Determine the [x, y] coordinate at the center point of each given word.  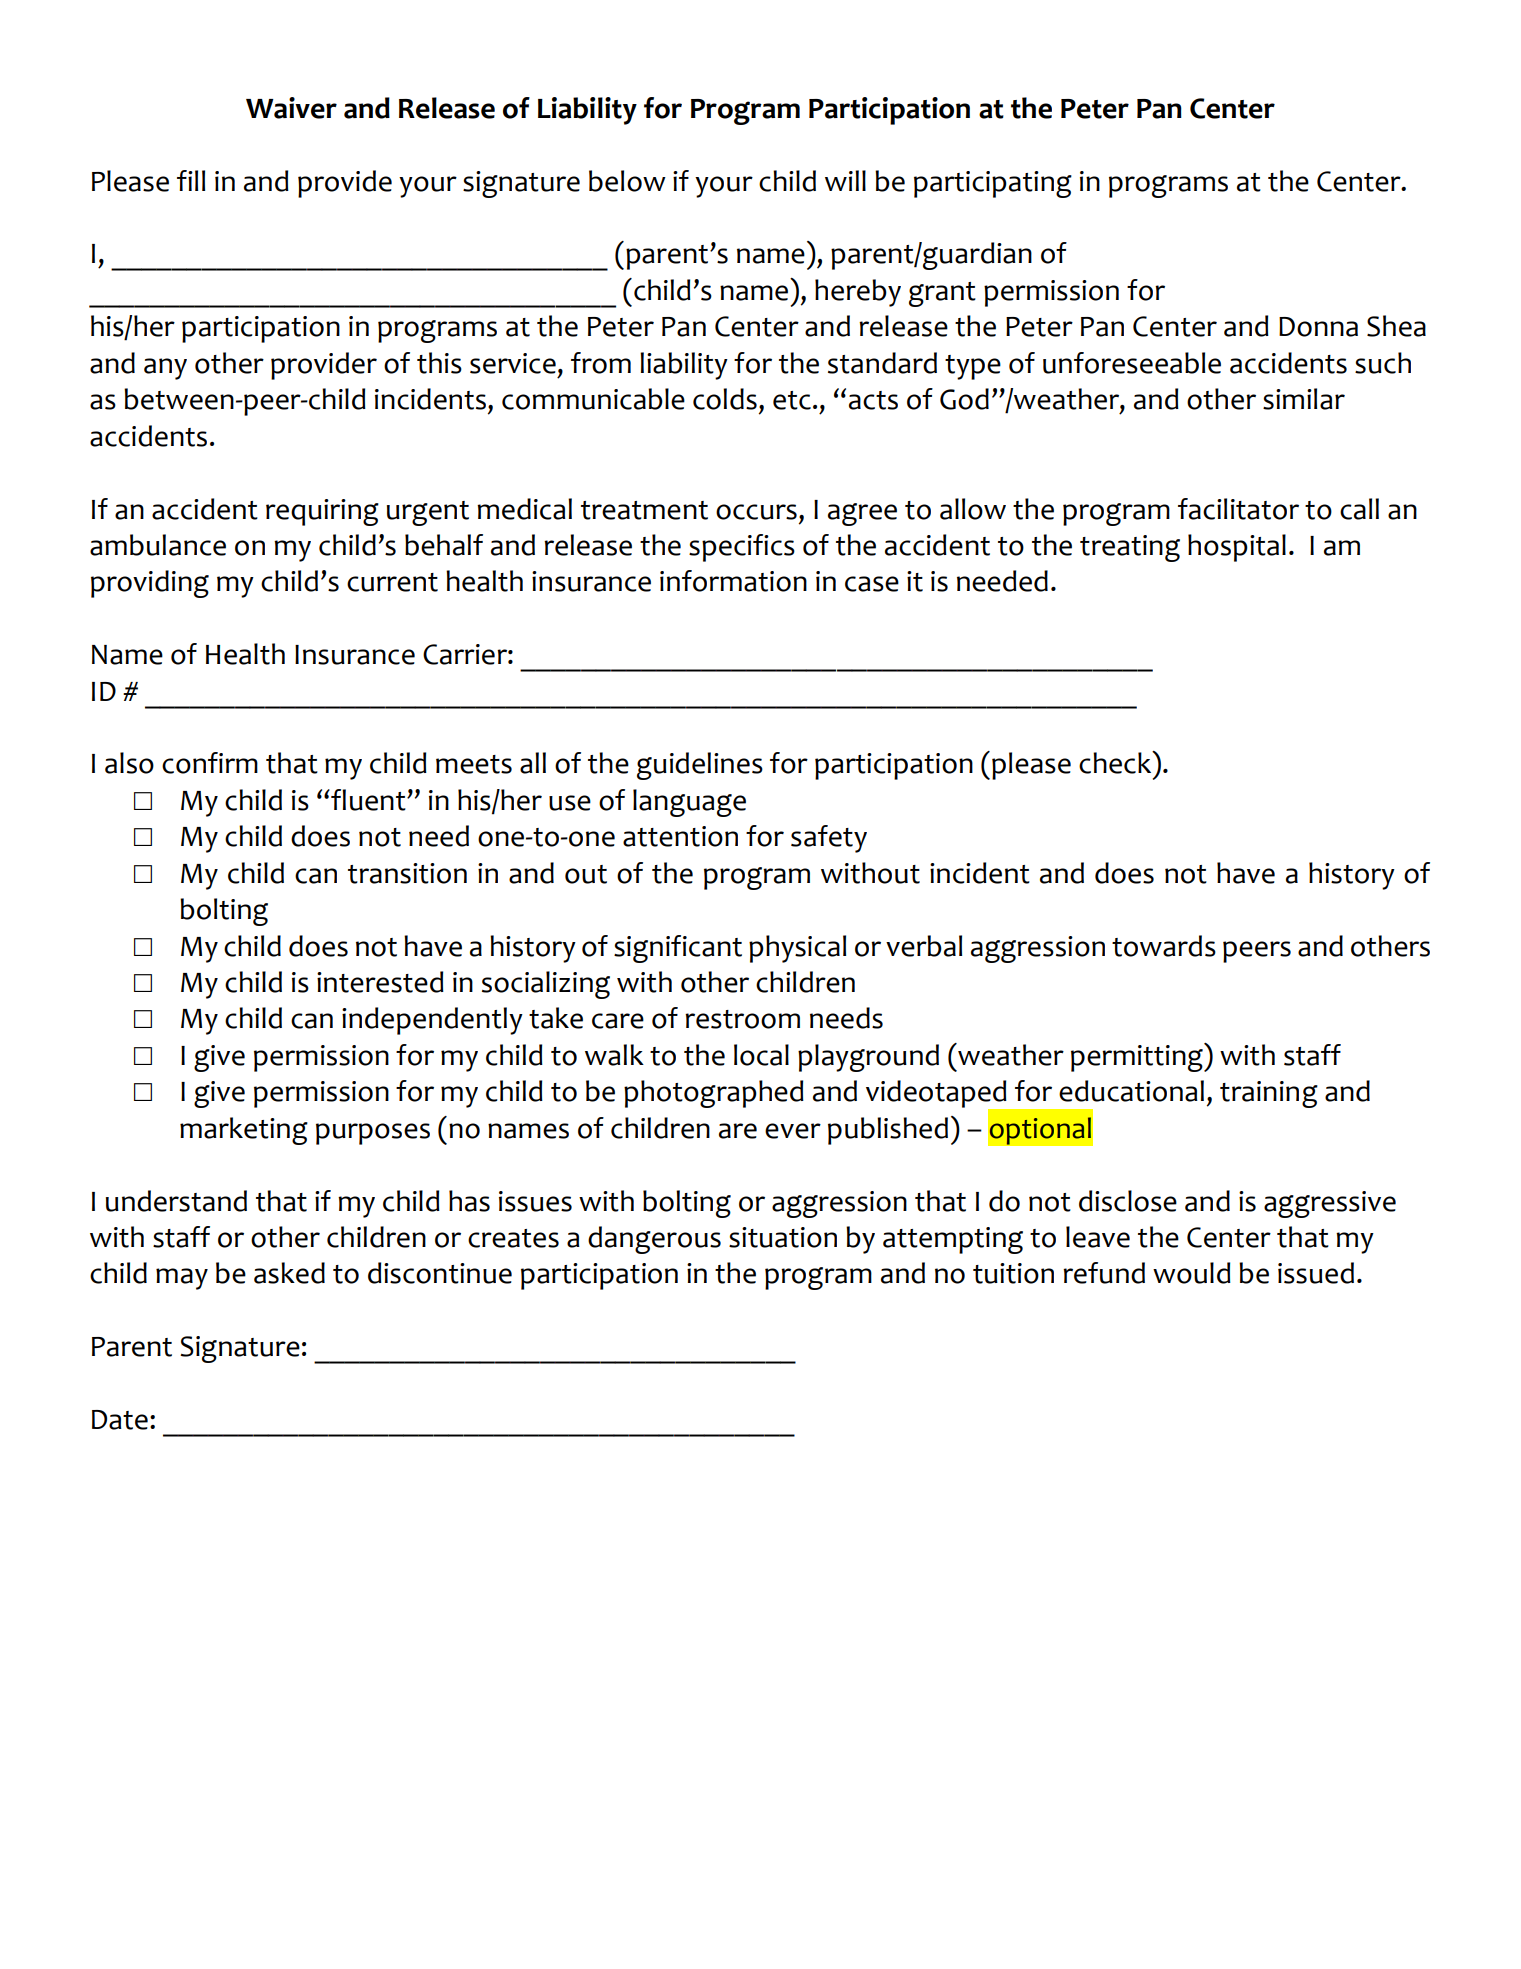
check [1116, 762]
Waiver [291, 108]
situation [783, 1237]
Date [120, 1420]
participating [993, 184]
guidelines [700, 766]
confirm [210, 763]
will [845, 180]
